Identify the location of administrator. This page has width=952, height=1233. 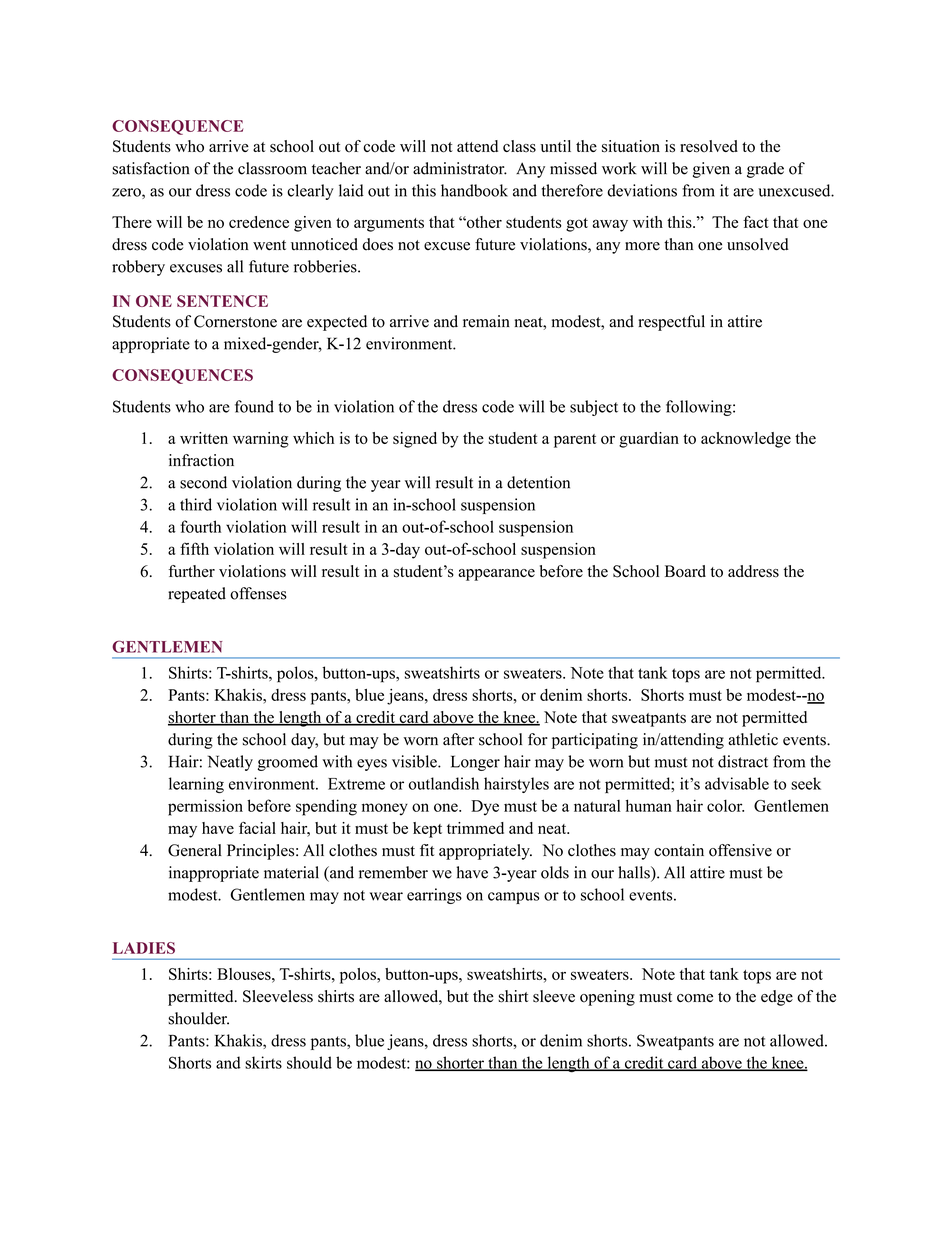
(460, 168).
